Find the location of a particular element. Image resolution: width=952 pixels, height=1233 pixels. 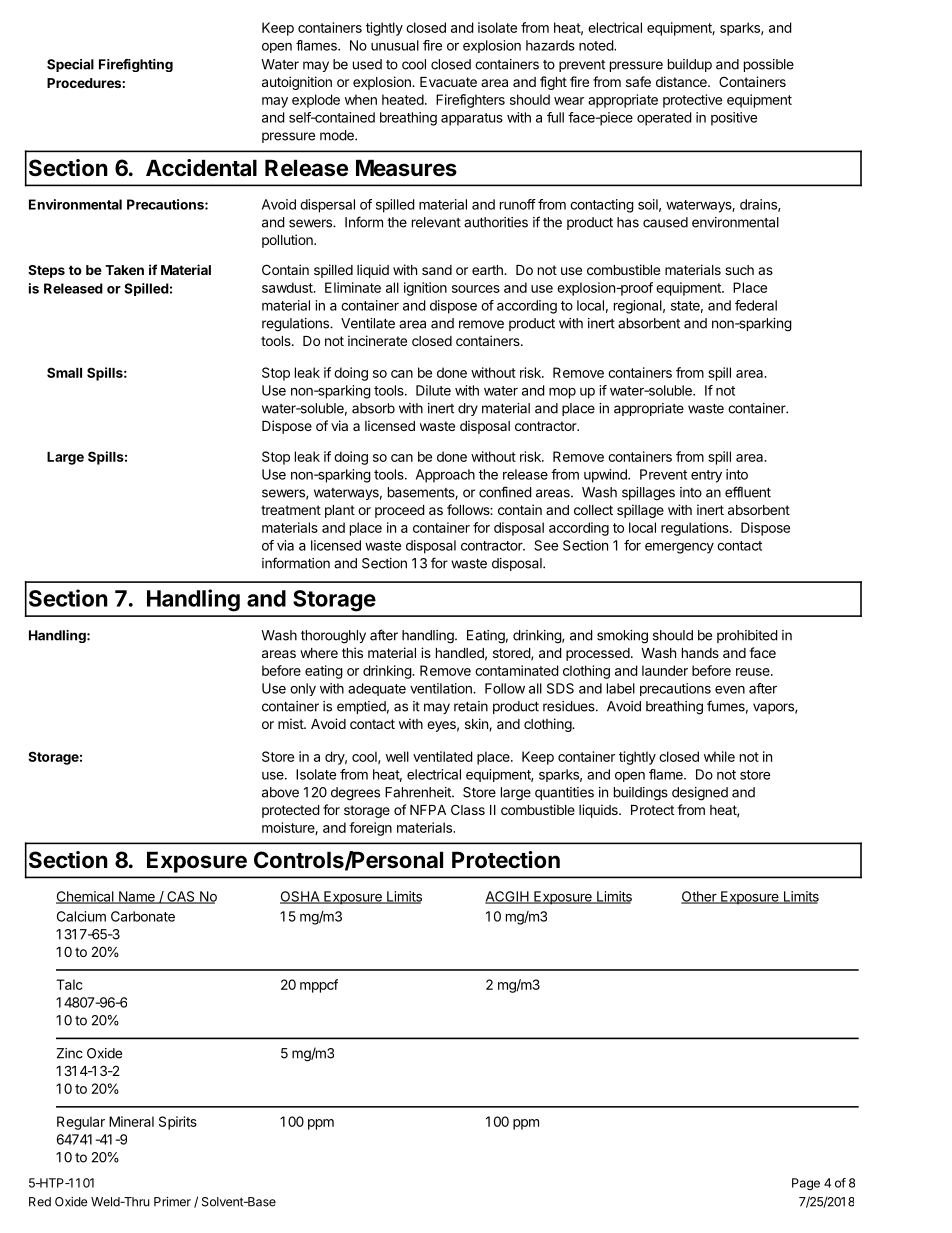

Evacuate is located at coordinates (448, 82).
